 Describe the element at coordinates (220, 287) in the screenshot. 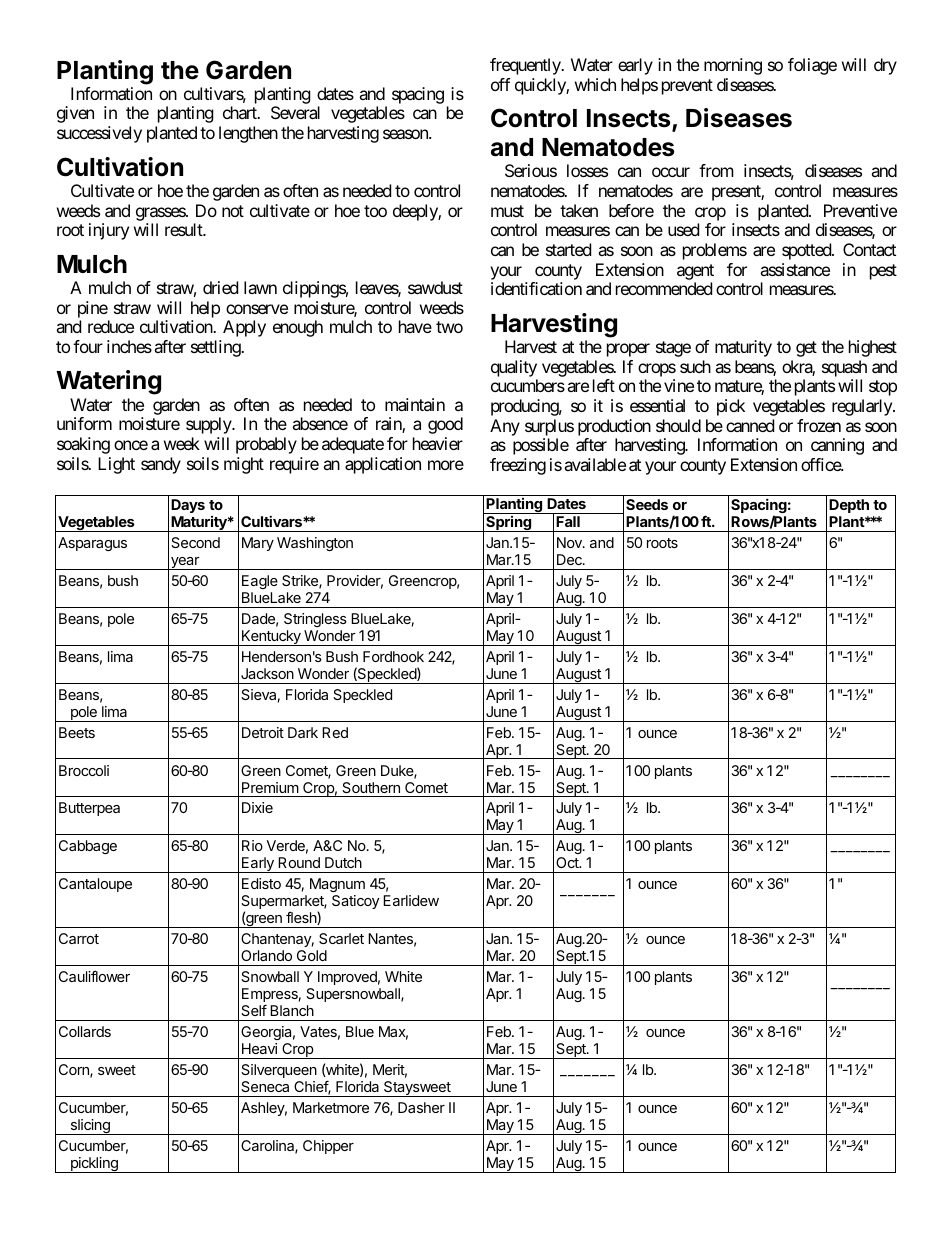

I see `dried` at that location.
